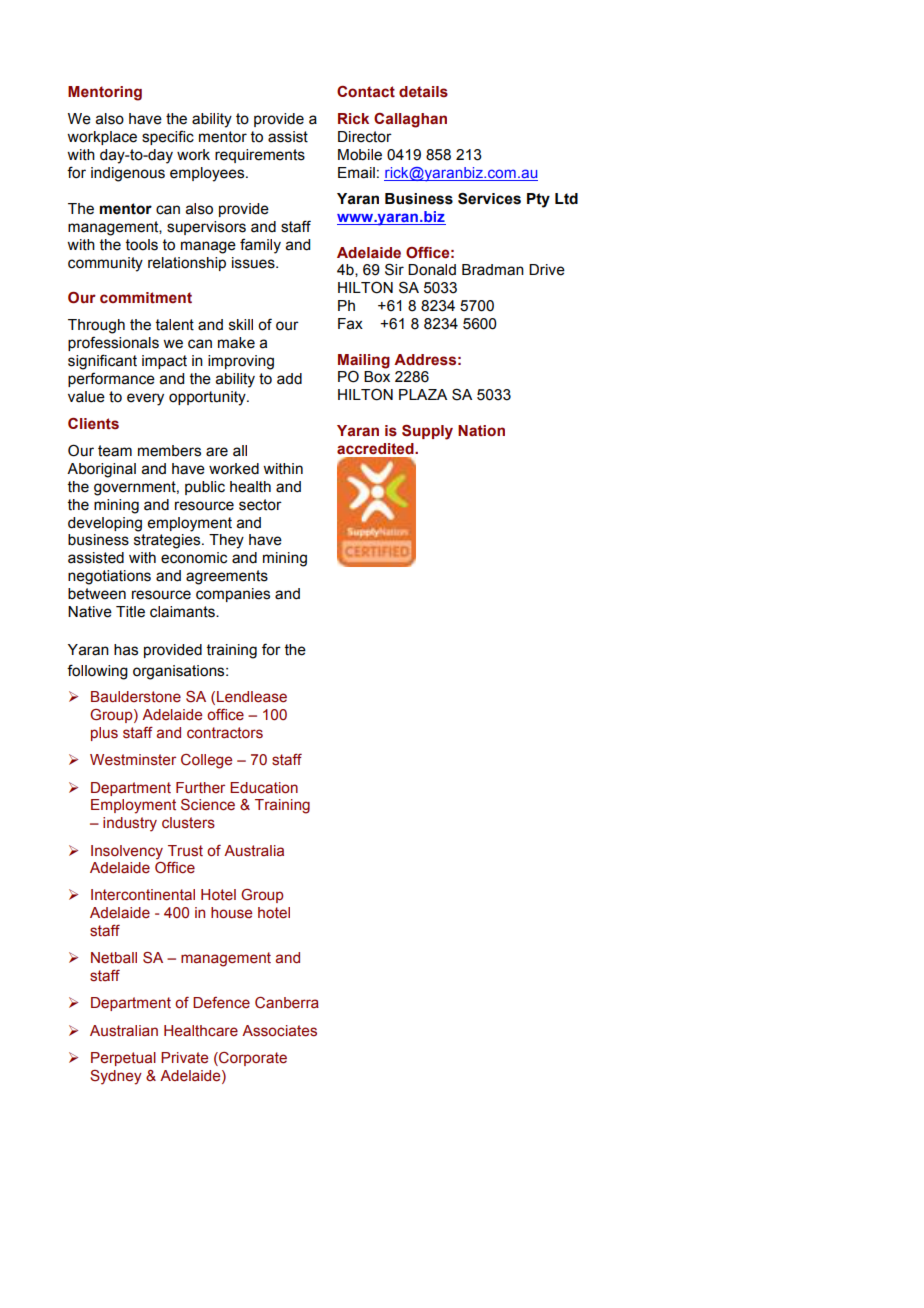 This page has width=924, height=1308. Describe the element at coordinates (279, 1031) in the page. I see `Associates` at that location.
